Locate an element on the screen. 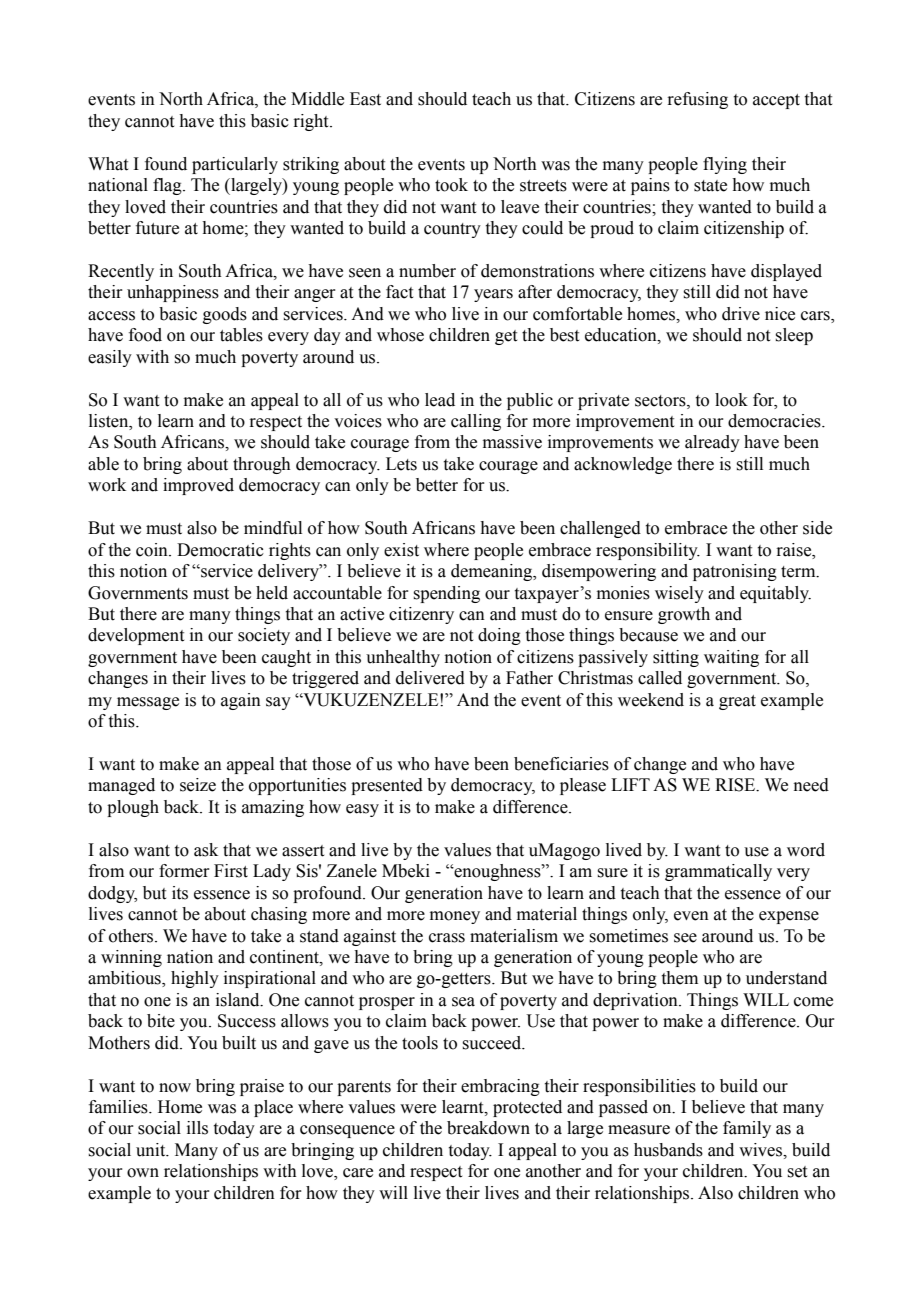 This screenshot has width=924, height=1308. development is located at coordinates (136, 636).
